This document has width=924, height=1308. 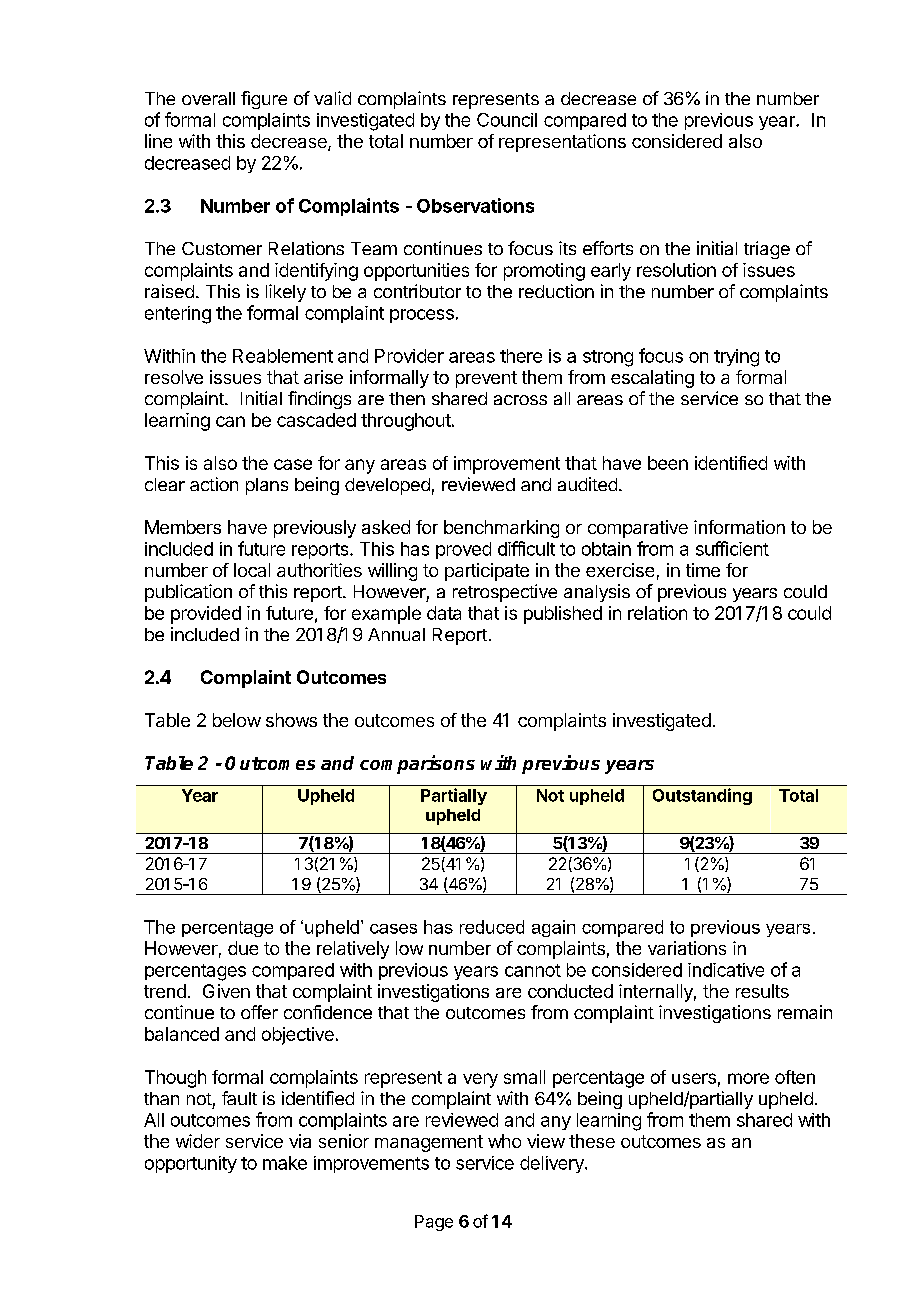 What do you see at coordinates (703, 570) in the document?
I see `time` at bounding box center [703, 570].
